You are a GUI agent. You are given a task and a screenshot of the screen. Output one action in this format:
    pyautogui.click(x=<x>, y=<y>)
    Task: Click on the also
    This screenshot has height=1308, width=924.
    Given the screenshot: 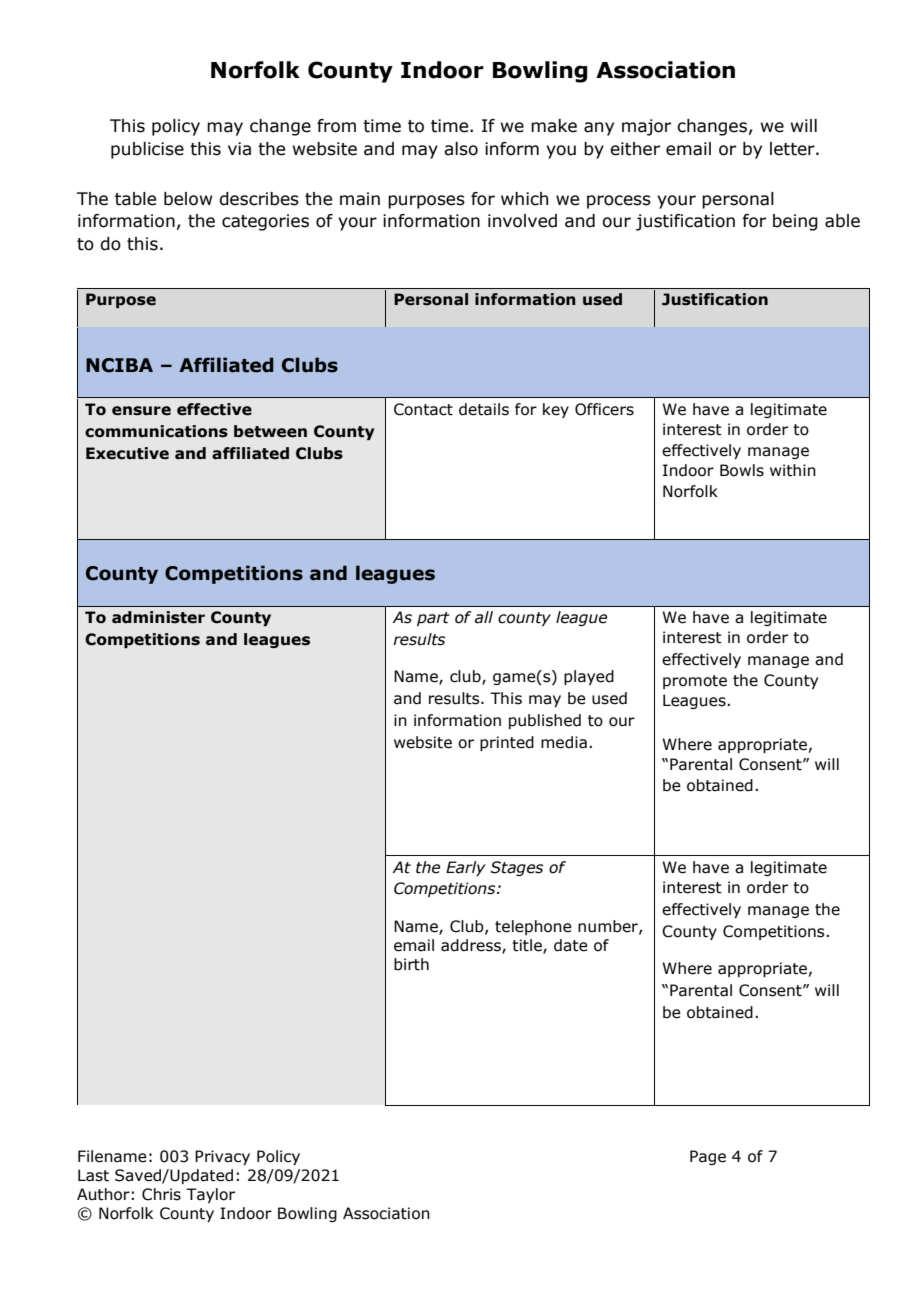 What is the action you would take?
    pyautogui.click(x=461, y=149)
